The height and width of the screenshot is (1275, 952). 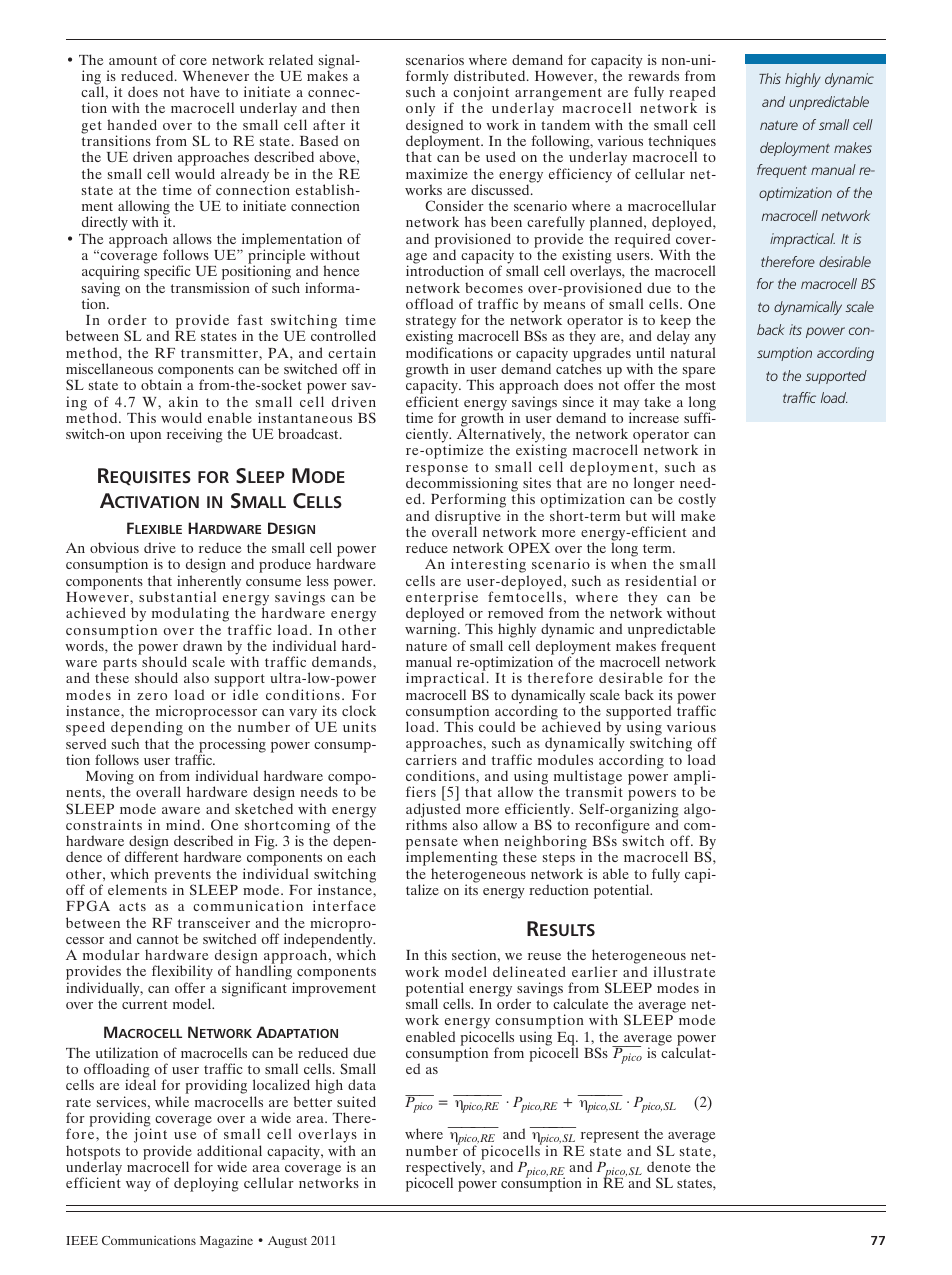 I want to click on upon, so click(x=145, y=437).
